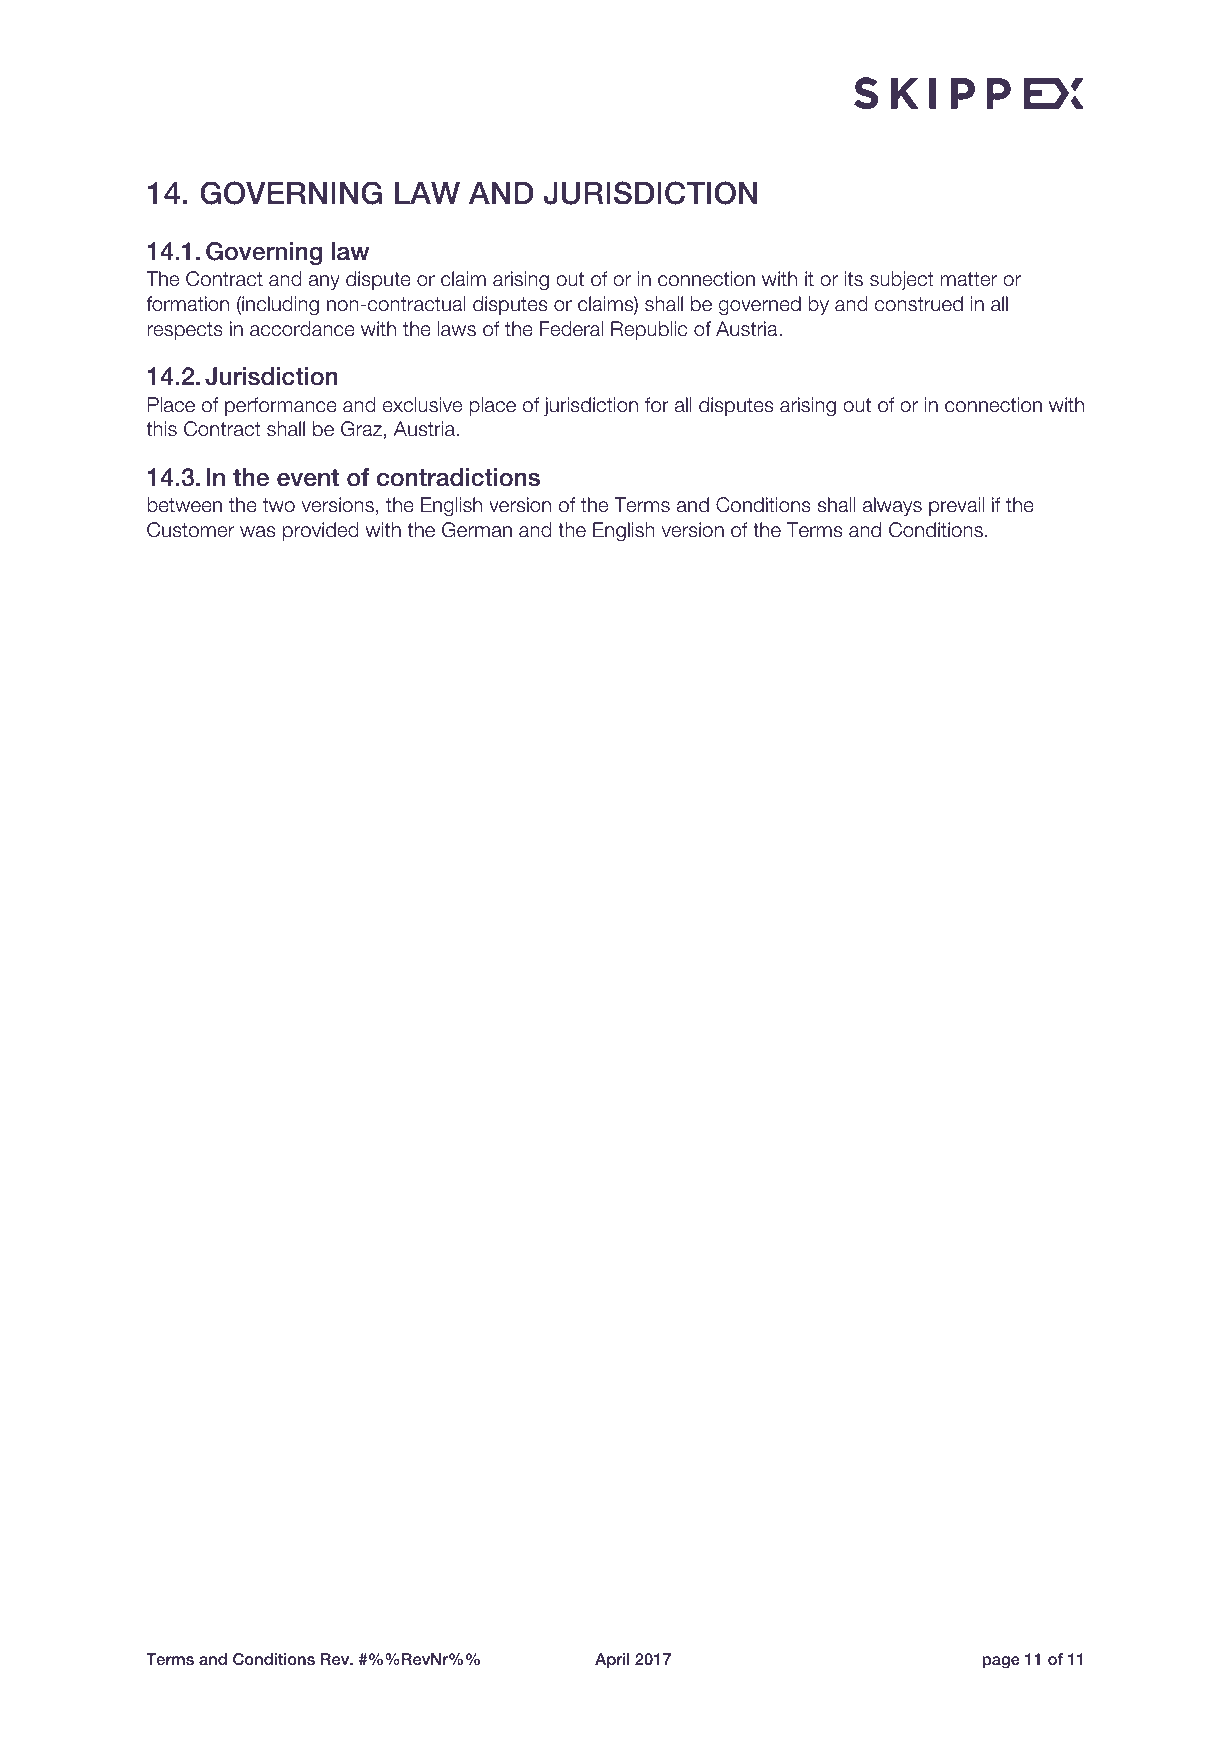  Describe the element at coordinates (302, 329) in the page. I see `accordance` at that location.
